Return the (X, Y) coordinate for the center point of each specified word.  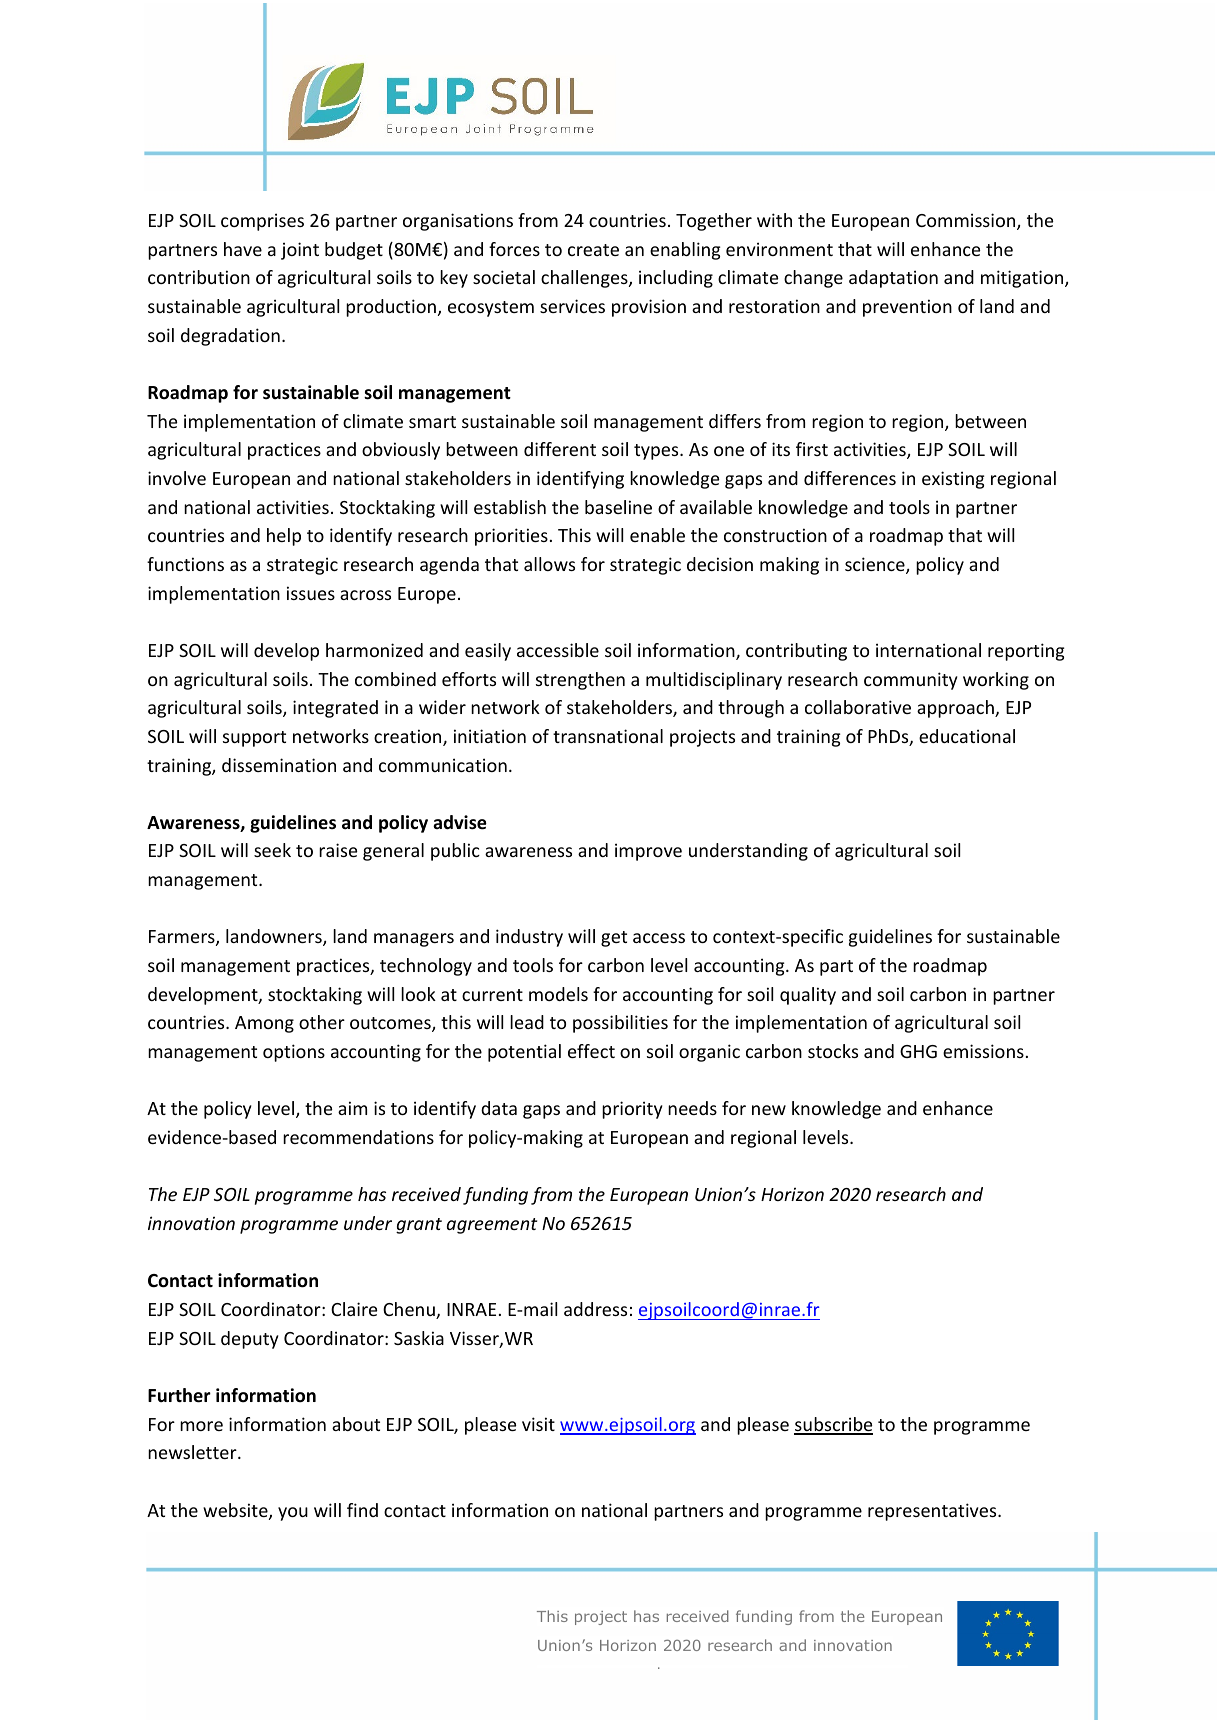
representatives (933, 1512)
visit (538, 1424)
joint (300, 251)
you (293, 1514)
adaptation (893, 279)
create (593, 250)
